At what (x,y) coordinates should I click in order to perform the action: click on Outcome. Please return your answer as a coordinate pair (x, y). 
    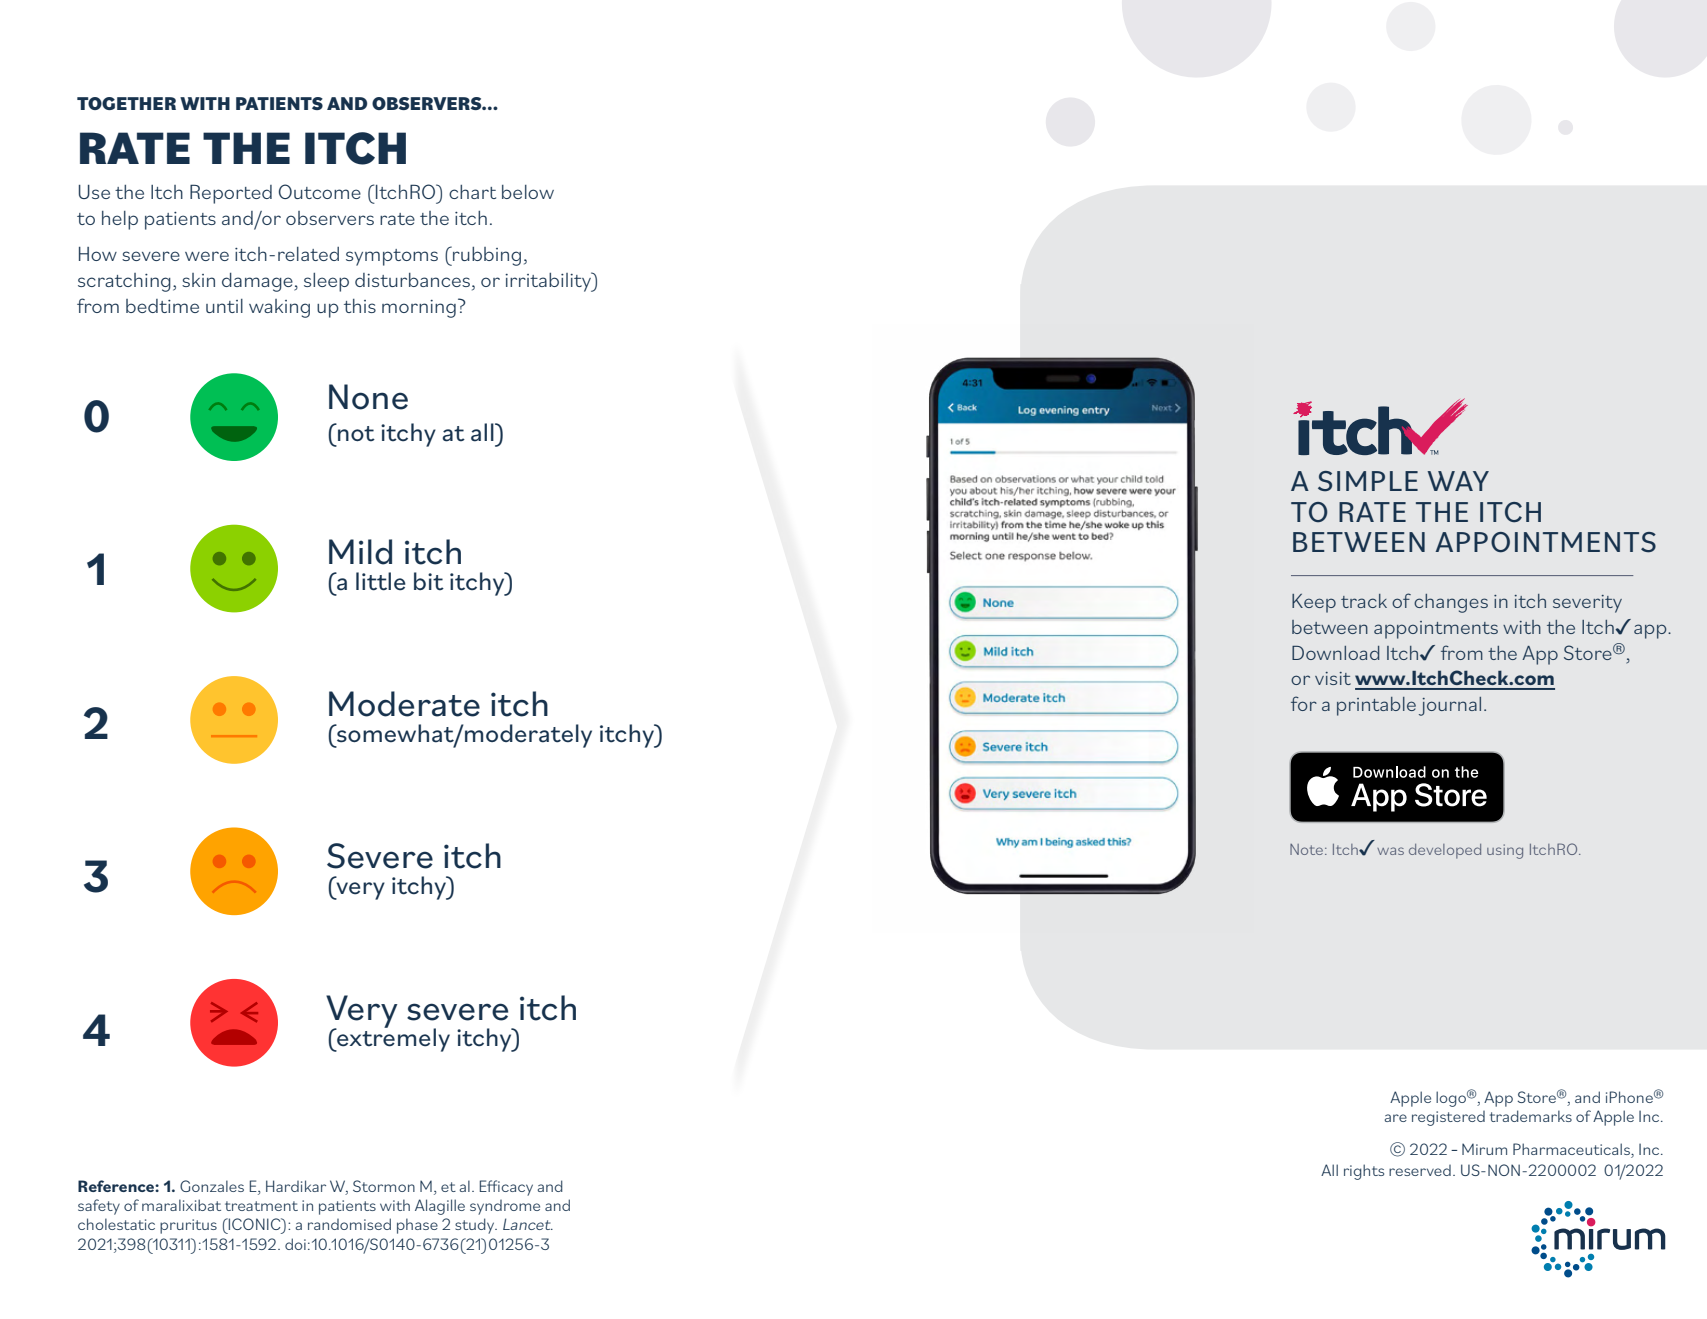
    Looking at the image, I should click on (320, 191).
